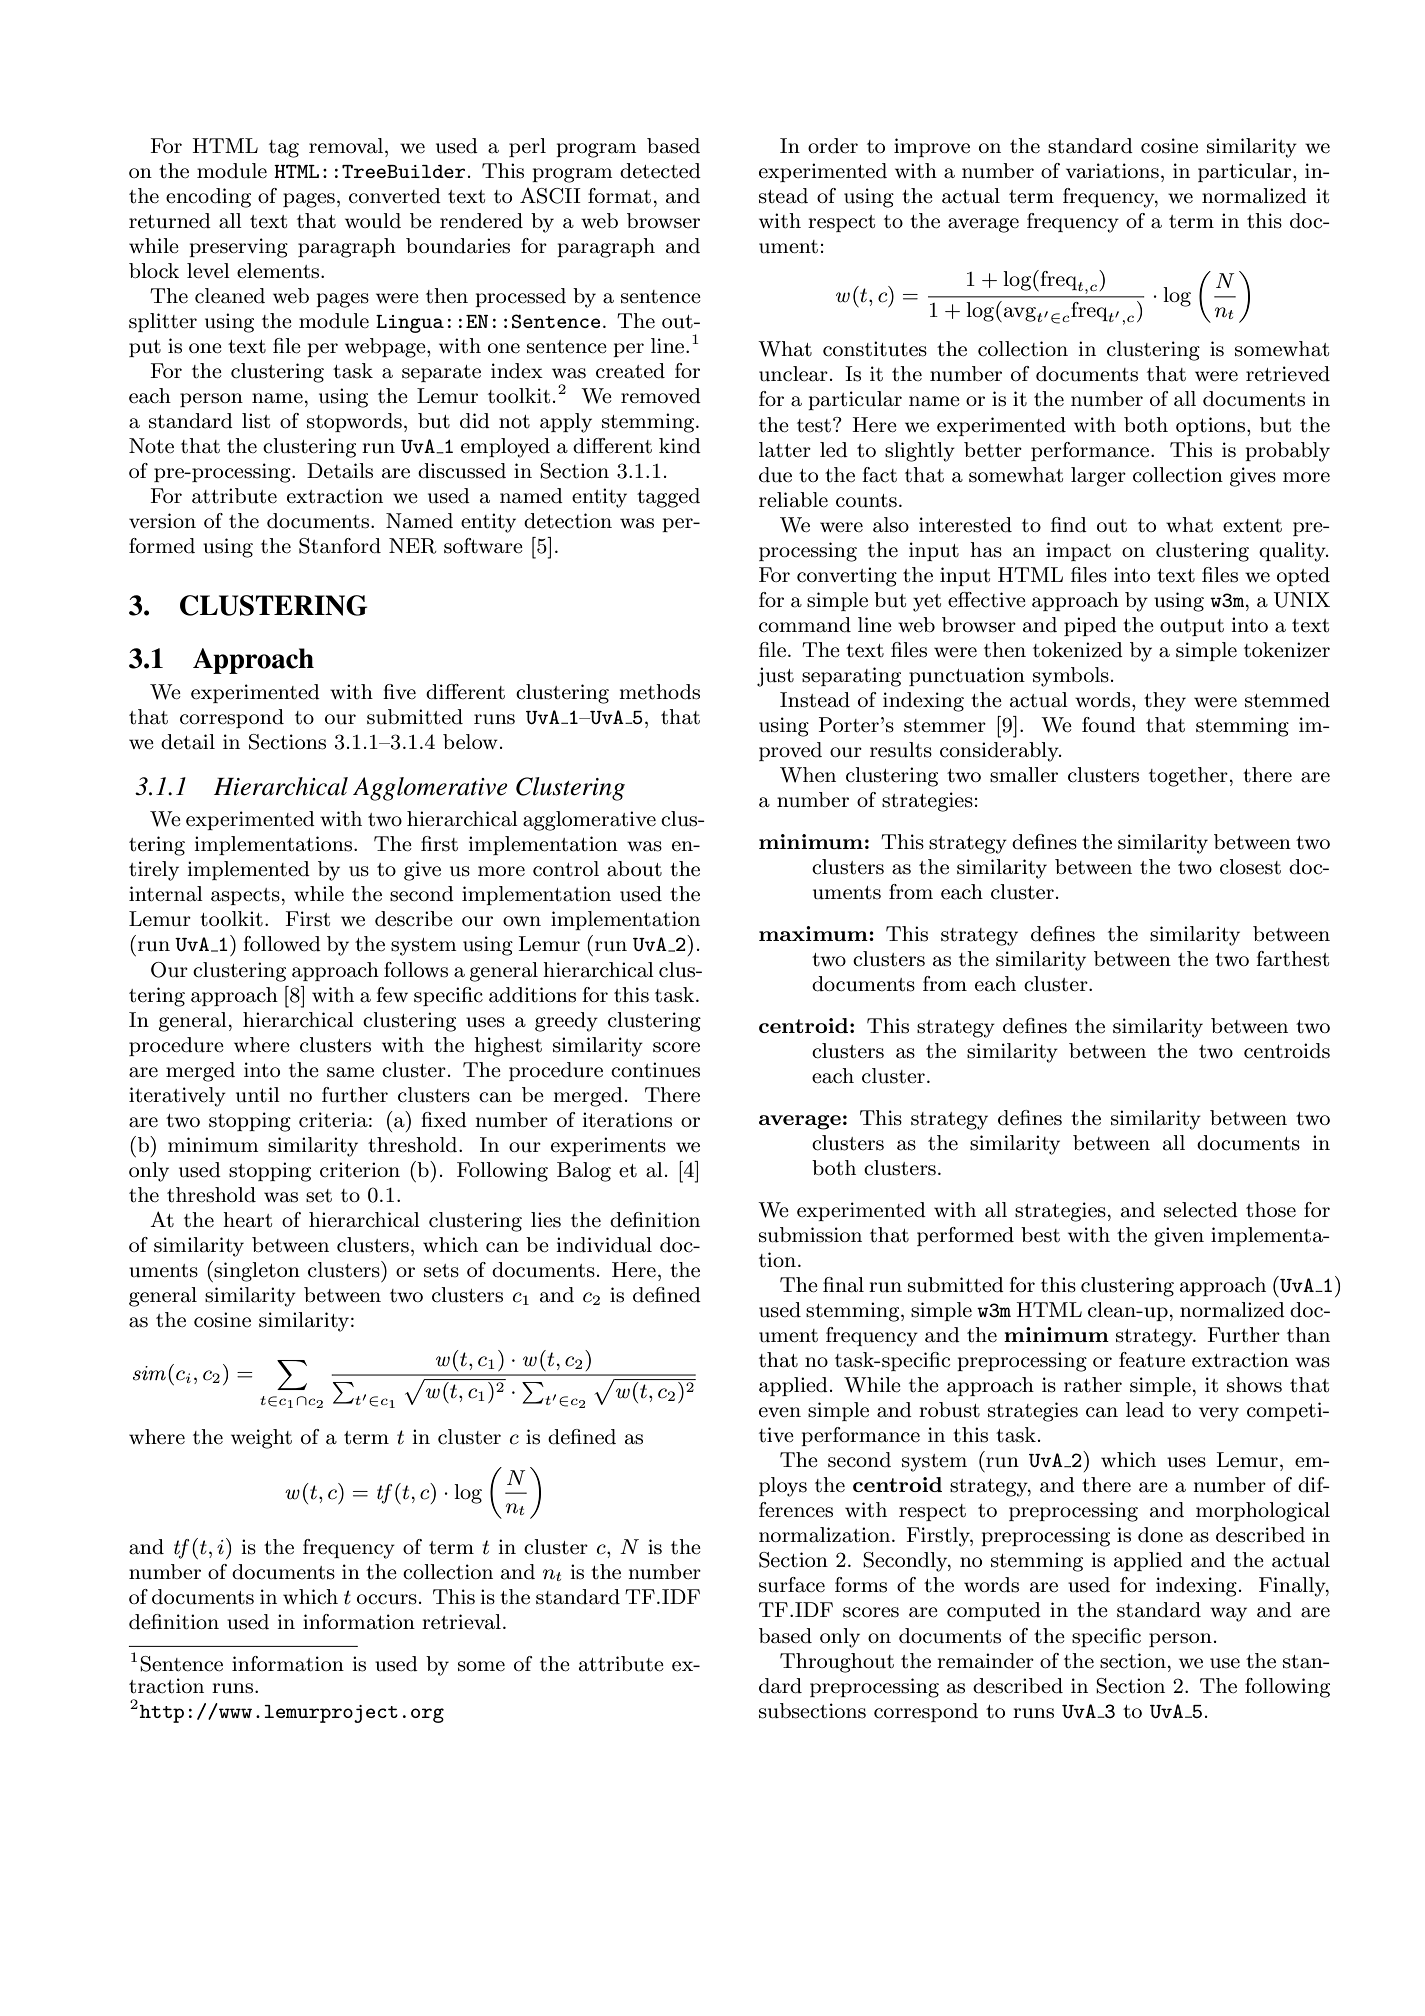 This screenshot has width=1425, height=2016. Describe the element at coordinates (399, 691) in the screenshot. I see `five` at that location.
